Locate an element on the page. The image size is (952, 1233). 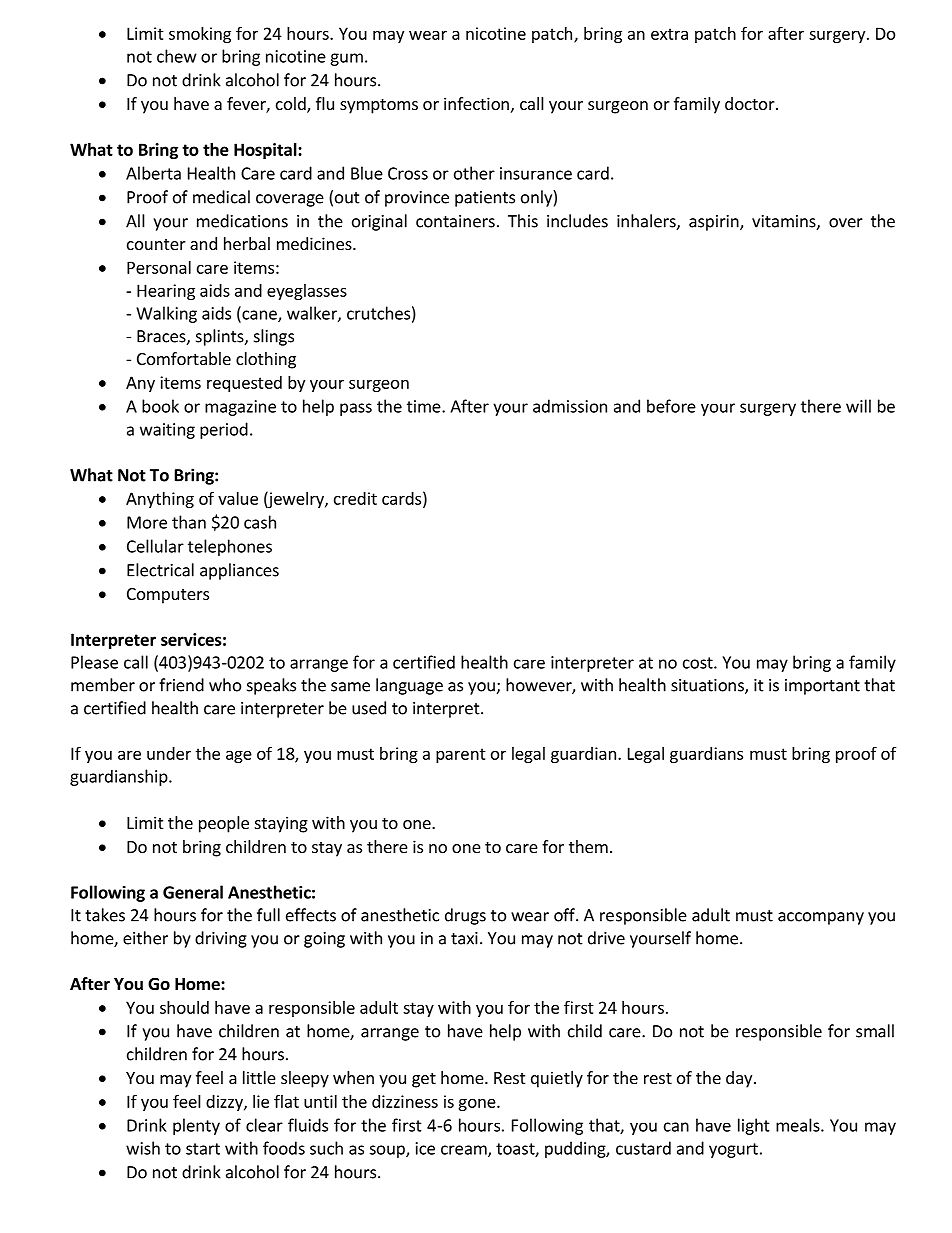
doctor is located at coordinates (751, 103).
